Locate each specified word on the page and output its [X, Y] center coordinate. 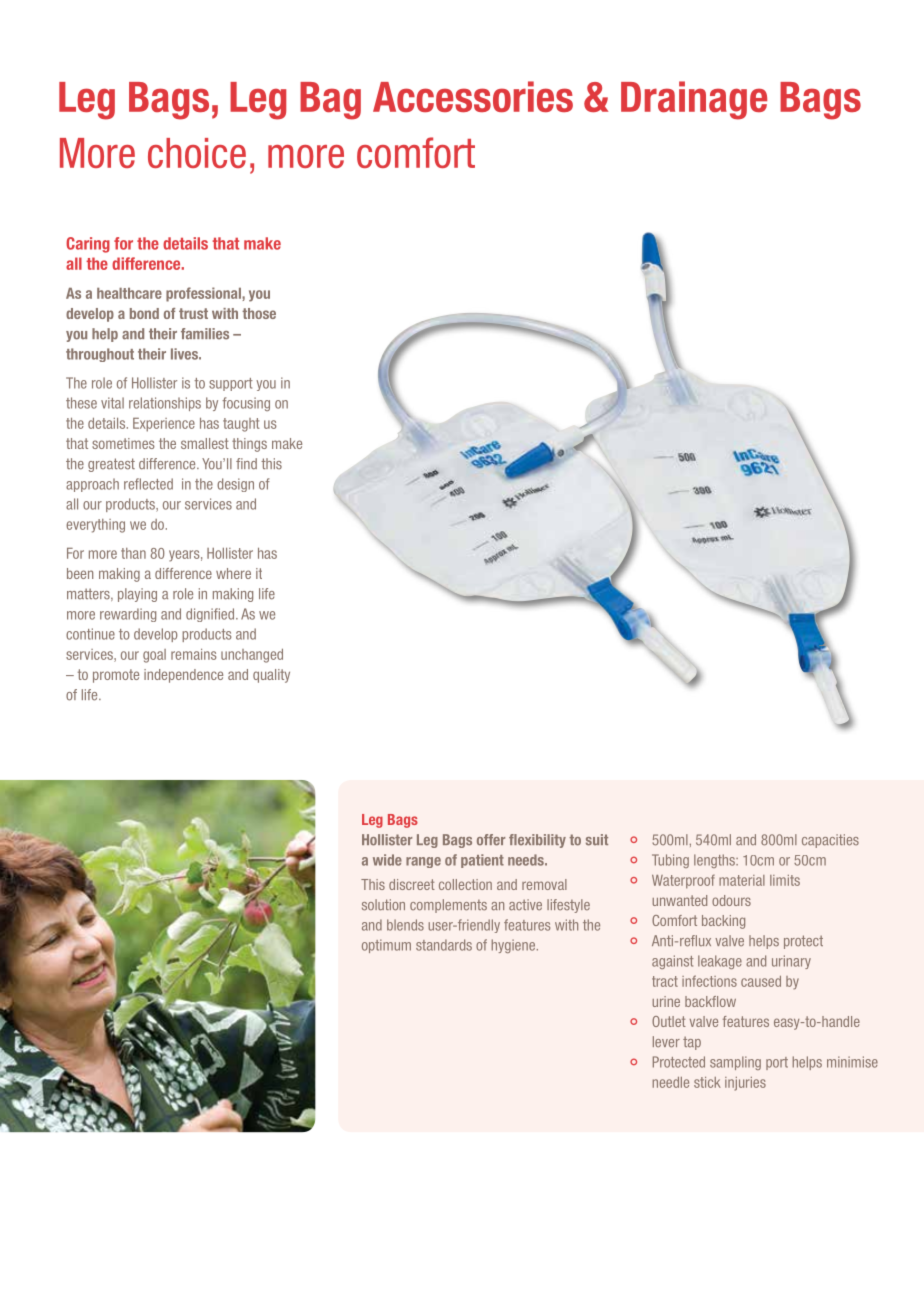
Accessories [473, 96]
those [259, 313]
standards [444, 945]
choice [197, 153]
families [205, 334]
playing [137, 595]
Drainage [694, 100]
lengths [715, 861]
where [233, 573]
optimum [386, 946]
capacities [830, 841]
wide [387, 860]
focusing [246, 404]
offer [491, 840]
